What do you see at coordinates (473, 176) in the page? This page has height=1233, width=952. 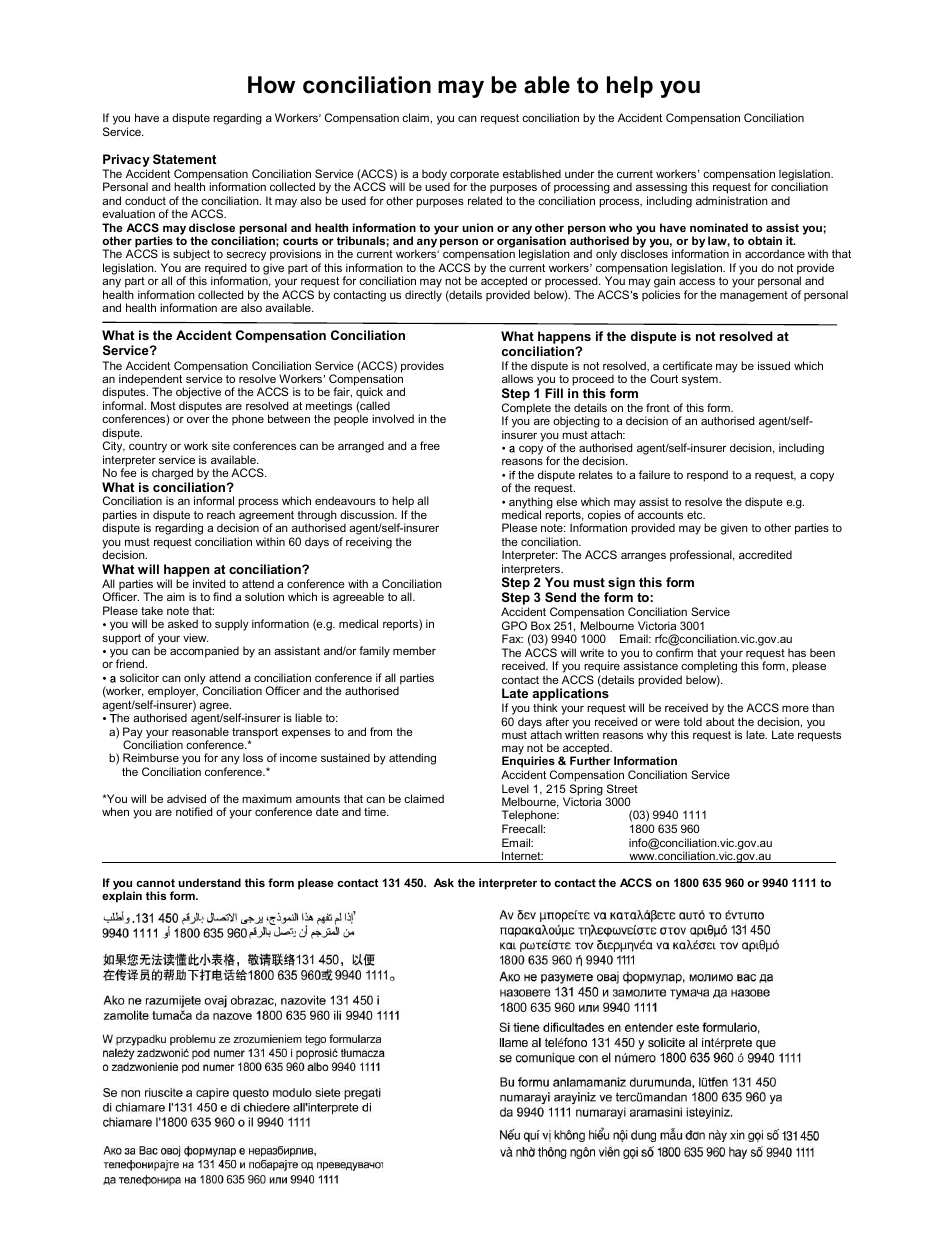 I see `corporate` at bounding box center [473, 176].
